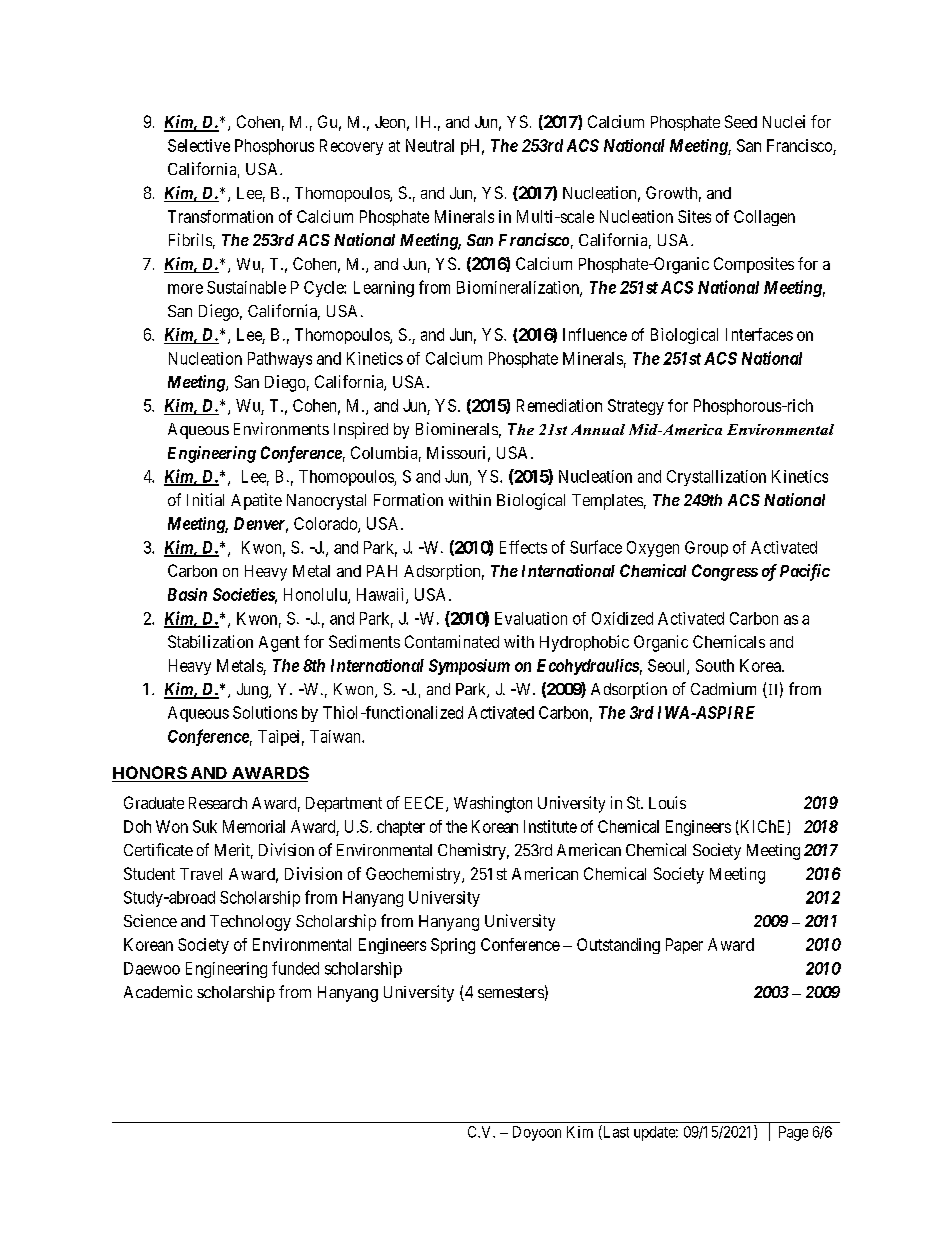 The width and height of the image is (952, 1233). Describe the element at coordinates (452, 641) in the image. I see `Contaminated` at that location.
